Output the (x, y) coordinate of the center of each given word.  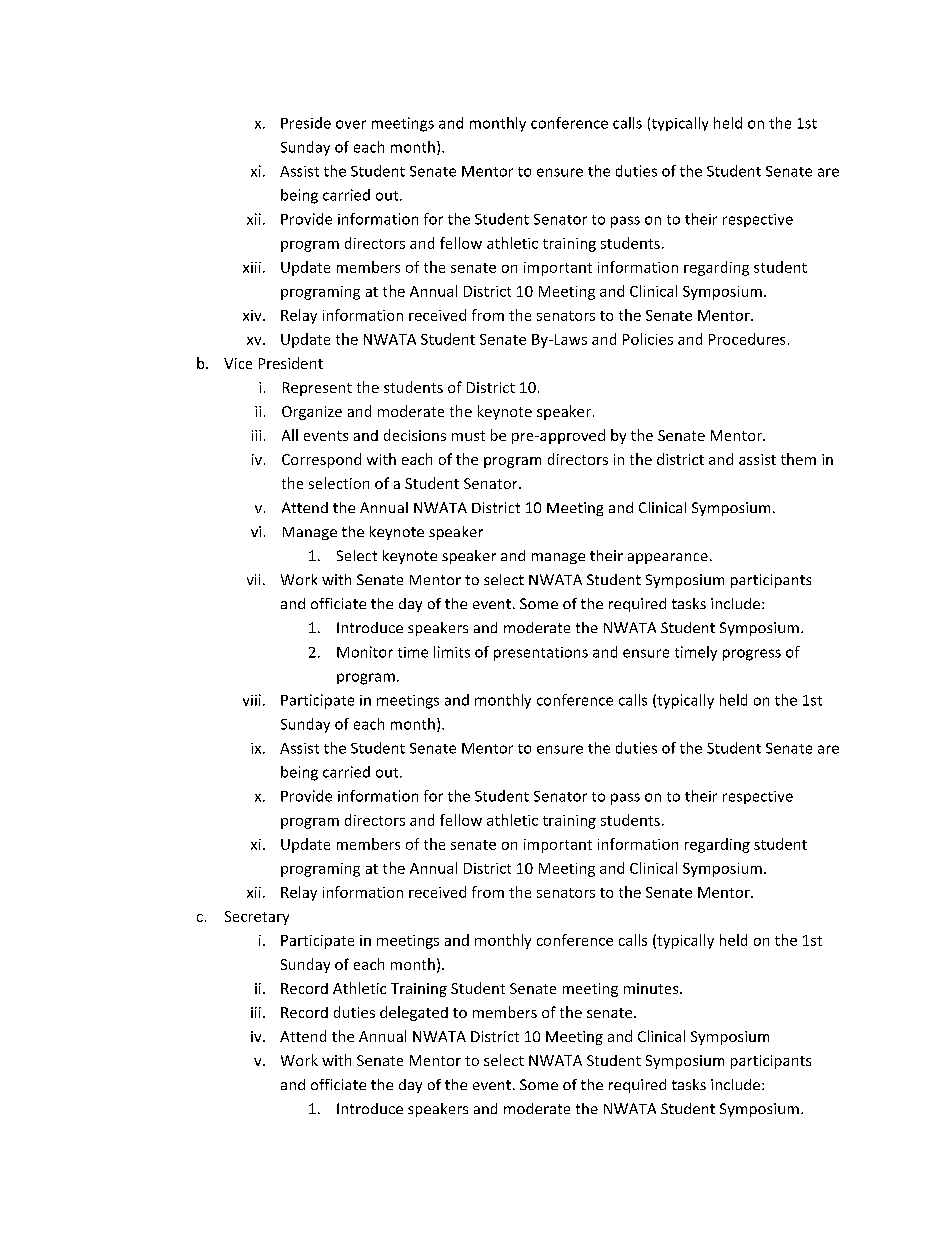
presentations (541, 654)
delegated (414, 1013)
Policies (648, 339)
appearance (668, 558)
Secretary (257, 918)
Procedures (747, 339)
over (351, 124)
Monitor (365, 652)
